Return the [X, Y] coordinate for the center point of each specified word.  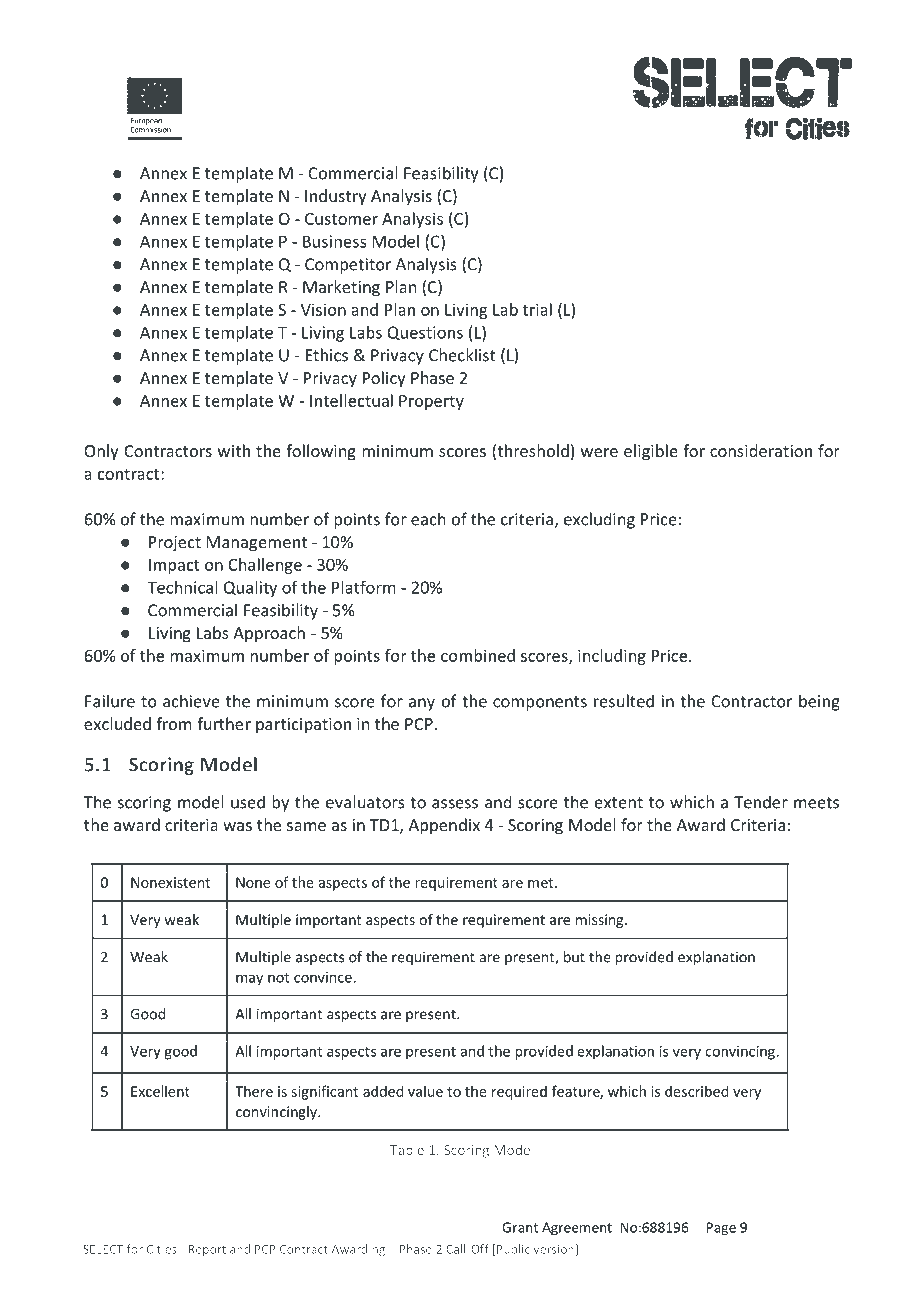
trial [537, 309]
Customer [341, 219]
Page [721, 1229]
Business [334, 241]
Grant [520, 1227]
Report [207, 1250]
